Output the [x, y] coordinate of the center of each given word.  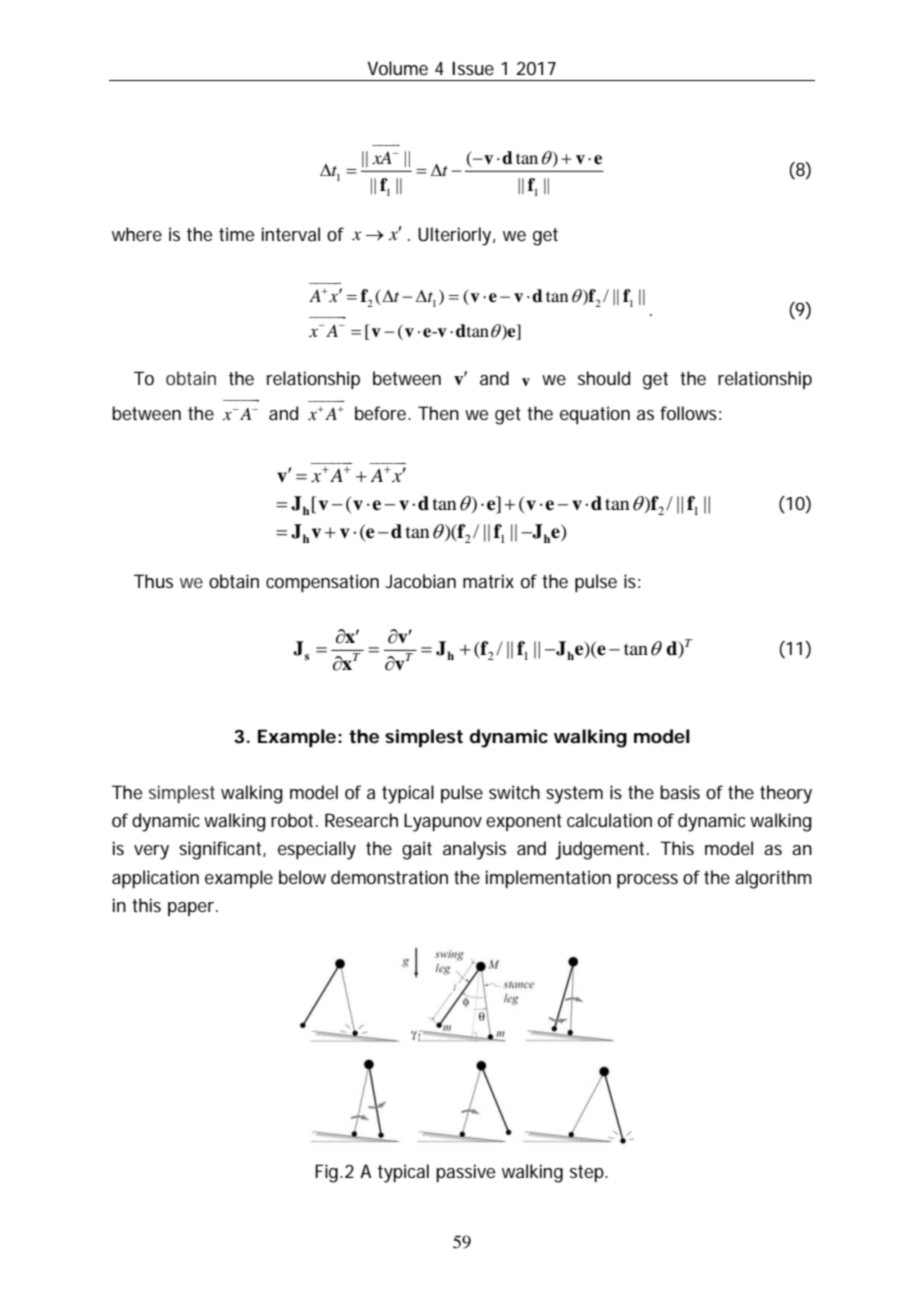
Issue [473, 68]
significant [221, 850]
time [236, 234]
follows [688, 413]
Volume [397, 68]
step [587, 1173]
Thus [153, 581]
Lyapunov [443, 822]
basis [680, 792]
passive [465, 1173]
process [647, 881]
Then [438, 413]
